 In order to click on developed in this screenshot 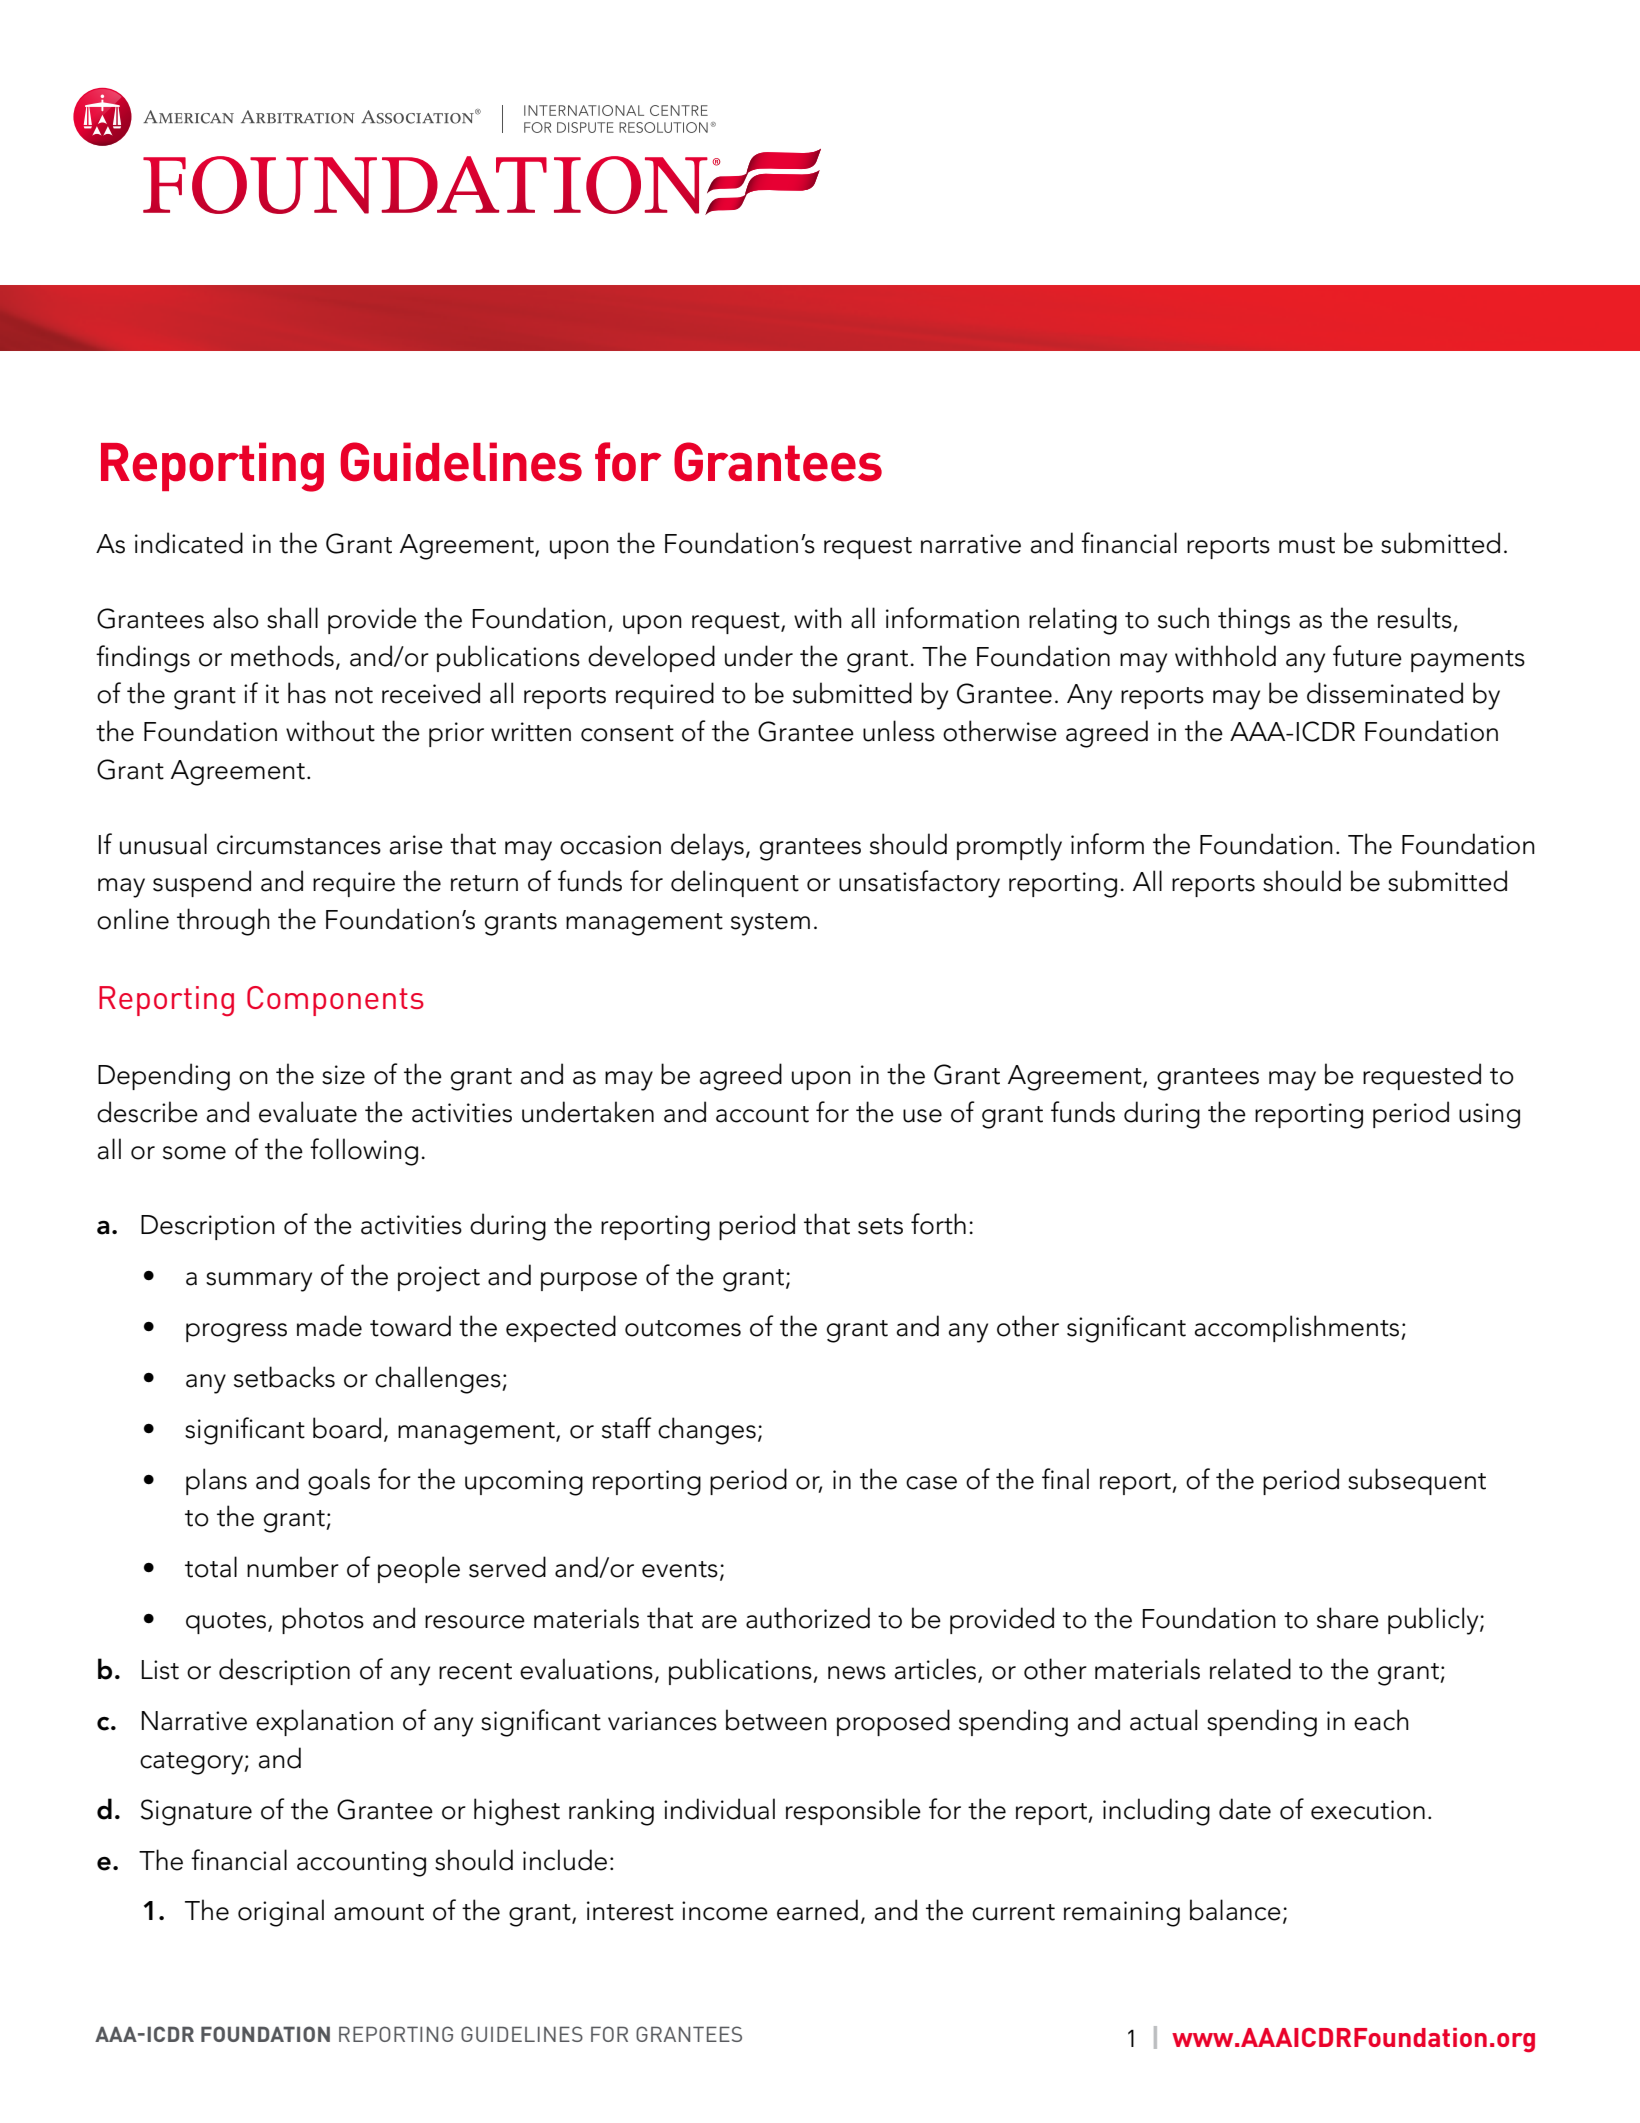, I will do `click(651, 658)`.
